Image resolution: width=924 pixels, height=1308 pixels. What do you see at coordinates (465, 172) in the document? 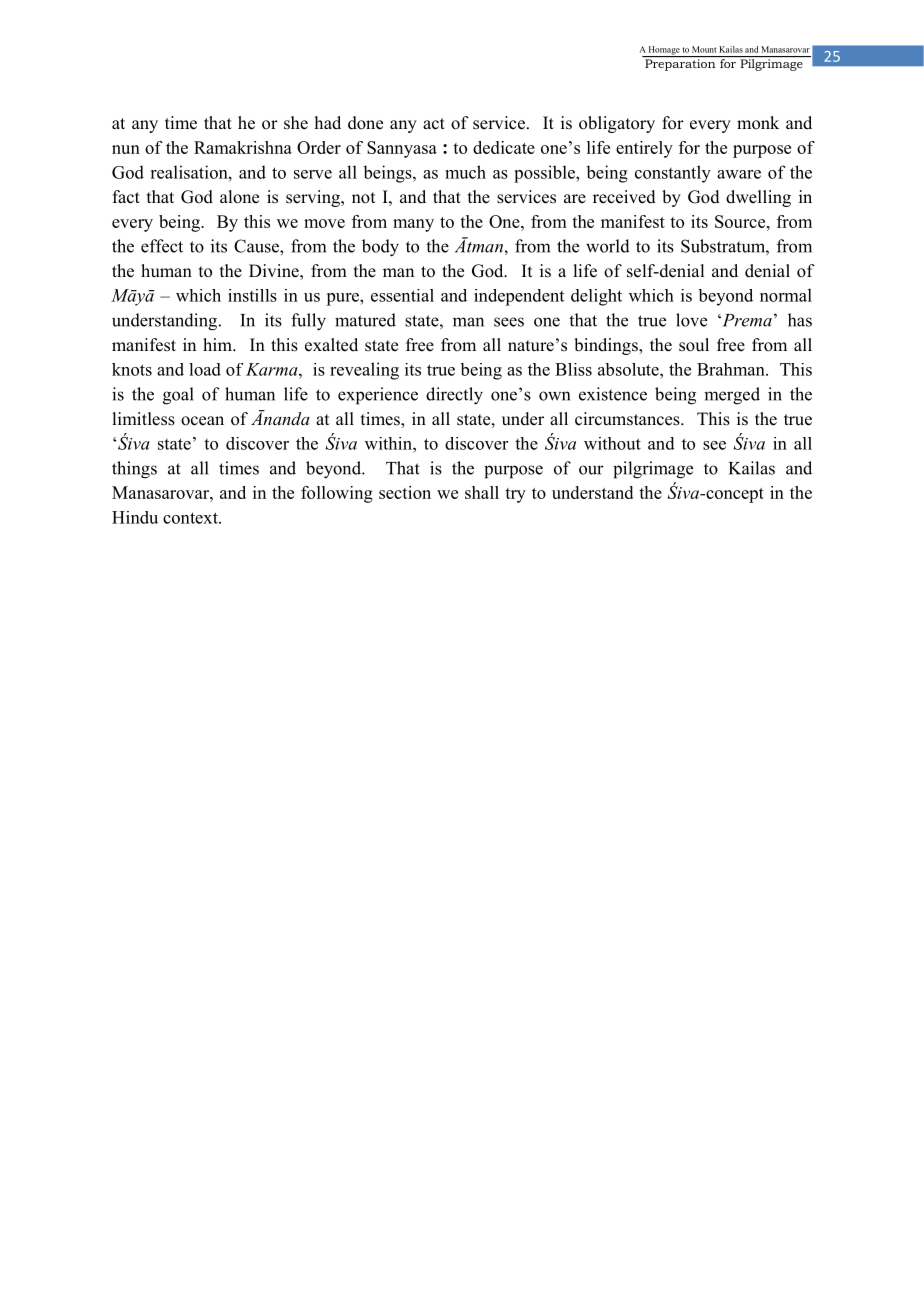
I see `much` at bounding box center [465, 172].
